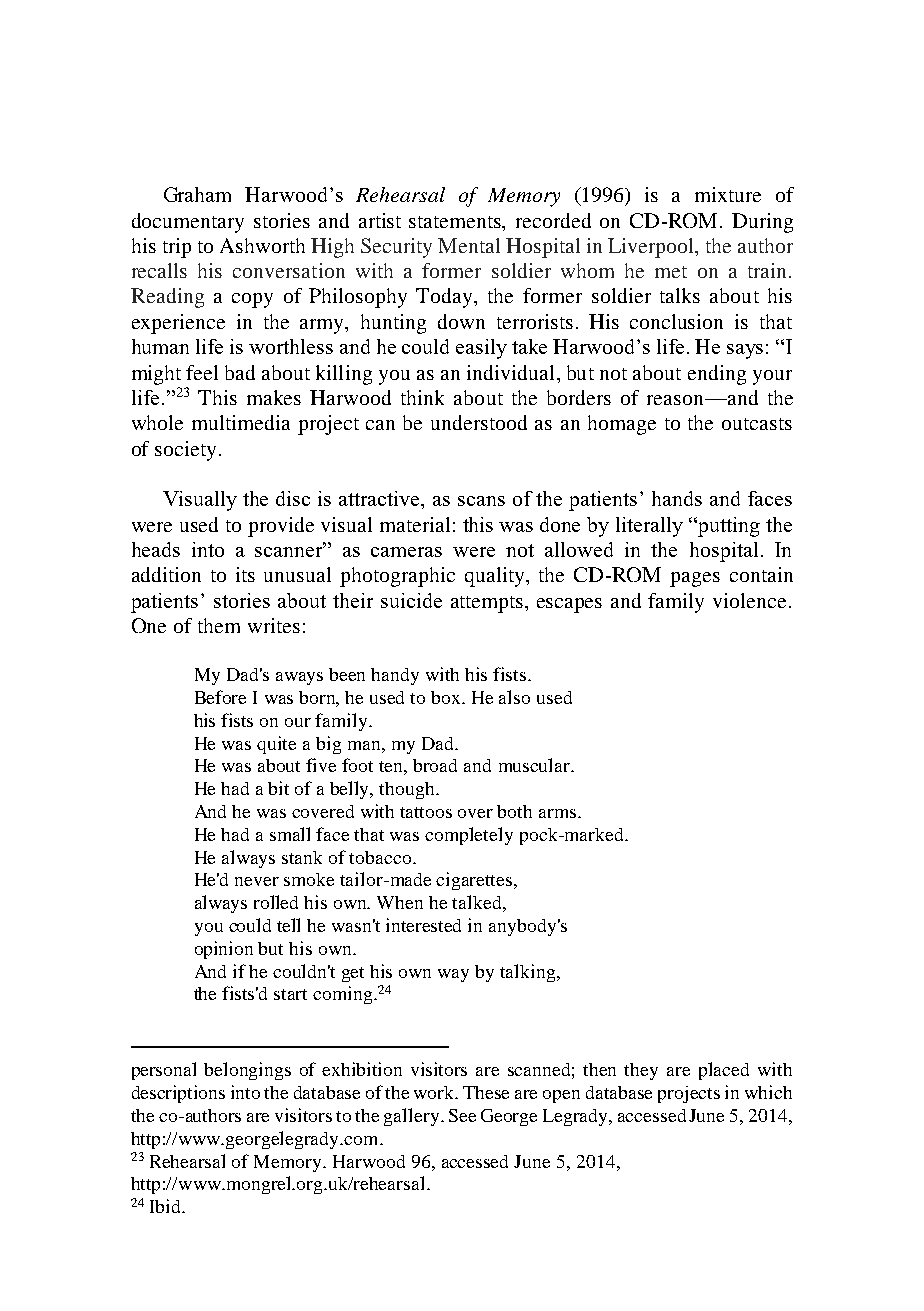 The width and height of the screenshot is (924, 1311). What do you see at coordinates (462, 1115) in the screenshot?
I see `See` at bounding box center [462, 1115].
